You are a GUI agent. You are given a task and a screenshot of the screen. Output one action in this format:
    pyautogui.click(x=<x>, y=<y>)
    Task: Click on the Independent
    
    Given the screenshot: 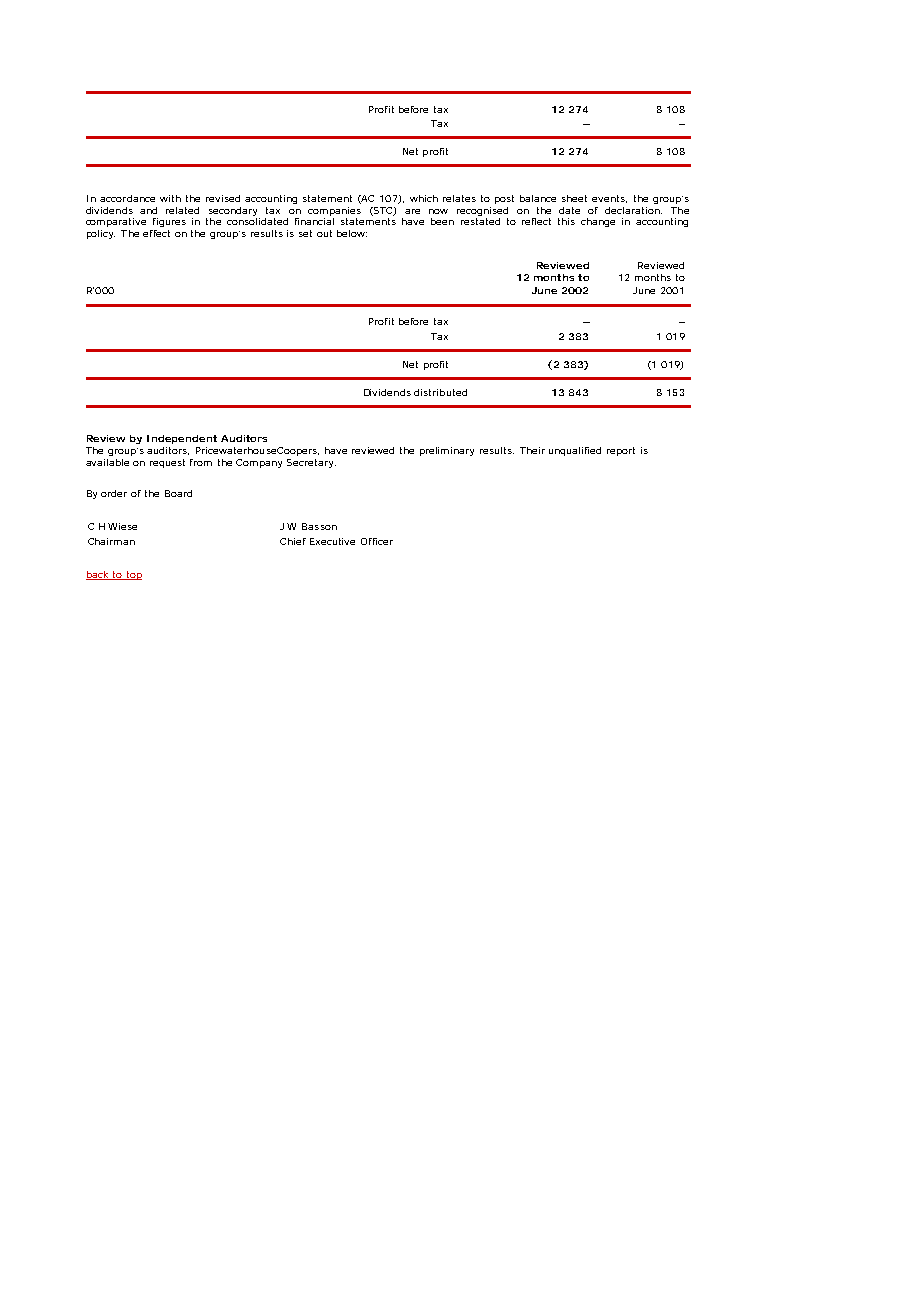 What is the action you would take?
    pyautogui.click(x=182, y=439)
